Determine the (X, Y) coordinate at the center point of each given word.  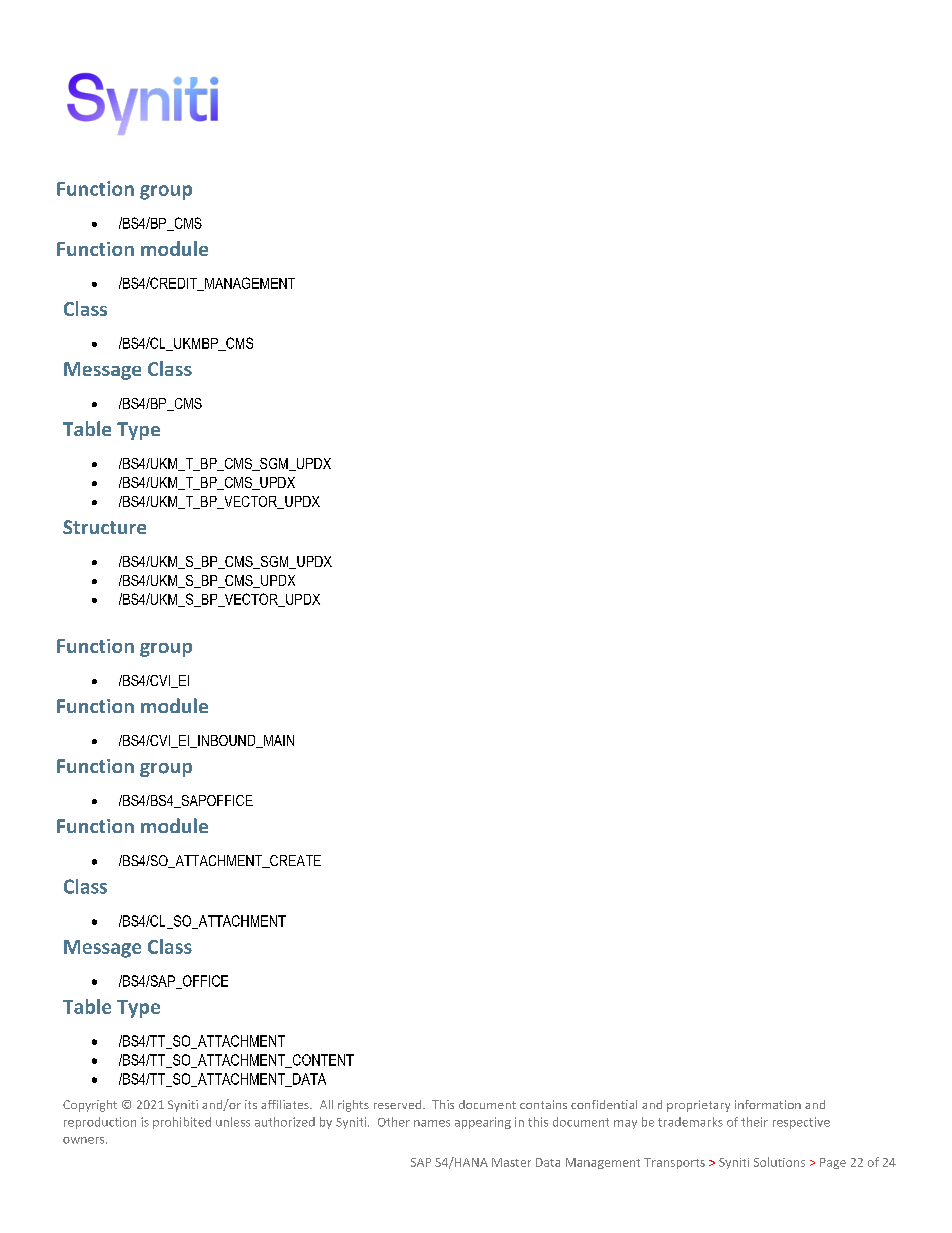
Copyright (90, 1106)
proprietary (698, 1106)
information (768, 1104)
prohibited (182, 1123)
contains (543, 1104)
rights (353, 1106)
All (326, 1104)
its (251, 1104)
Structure (104, 527)
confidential (604, 1104)
